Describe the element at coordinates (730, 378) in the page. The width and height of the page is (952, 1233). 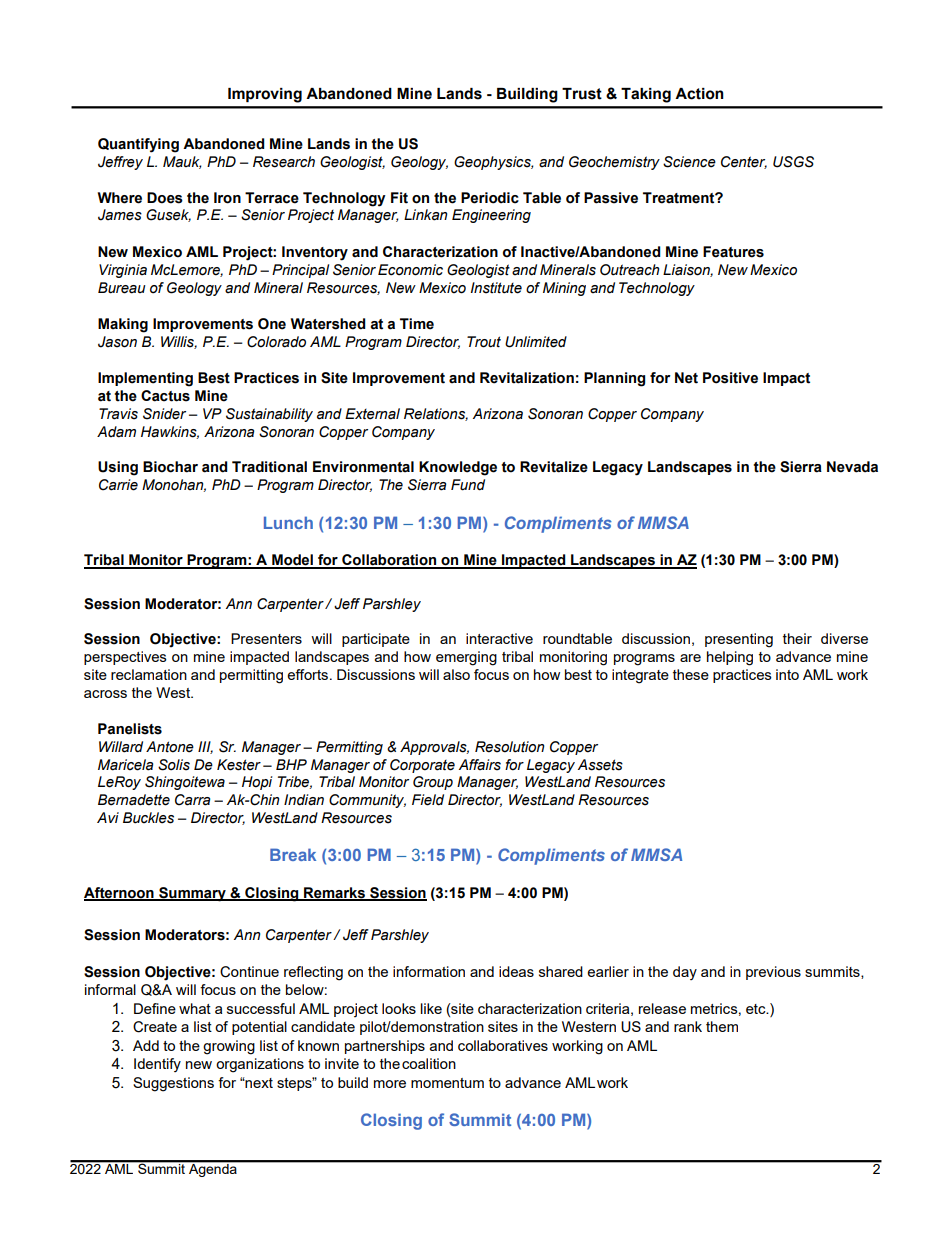
I see `Positive` at that location.
